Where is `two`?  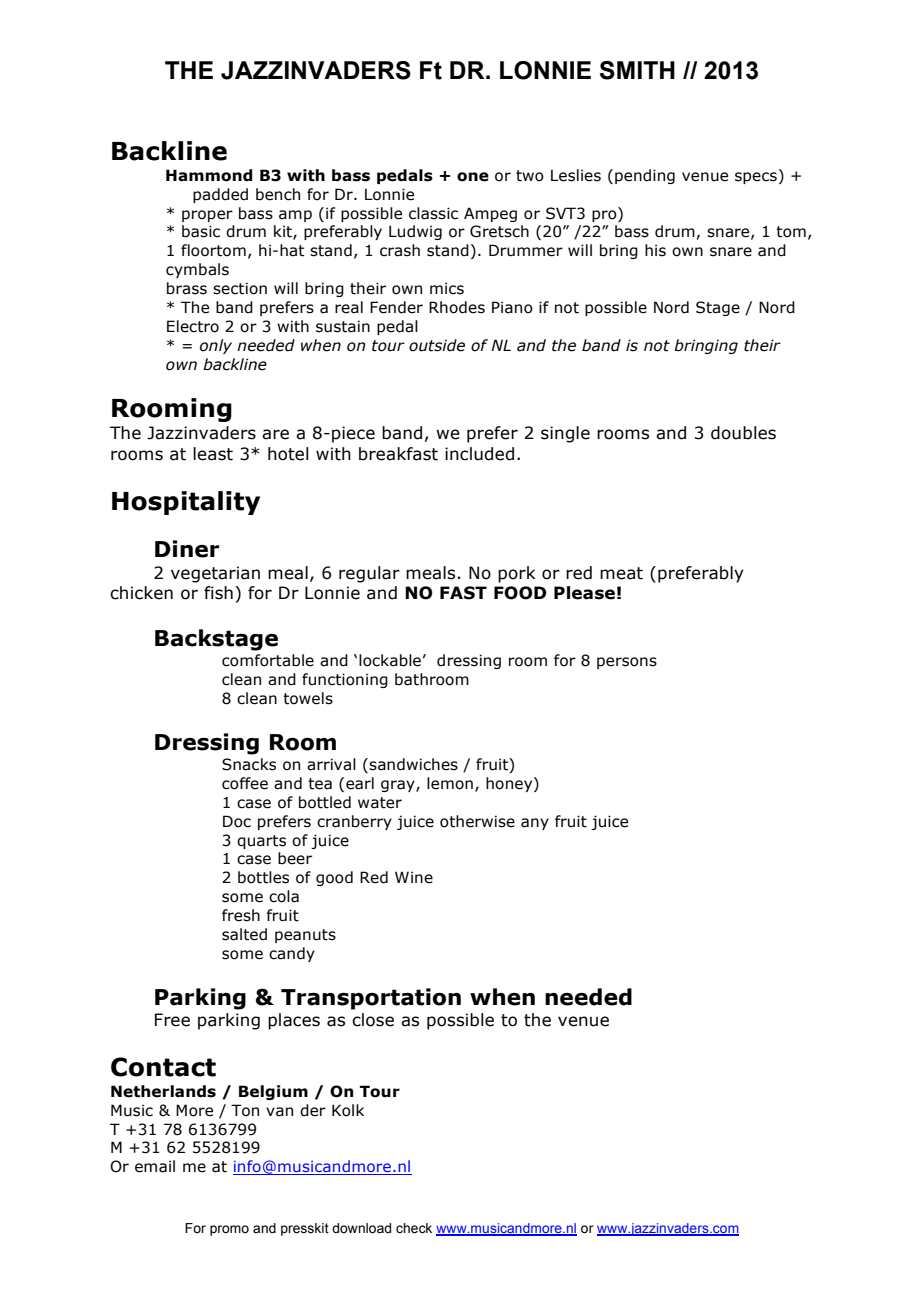 two is located at coordinates (530, 176).
